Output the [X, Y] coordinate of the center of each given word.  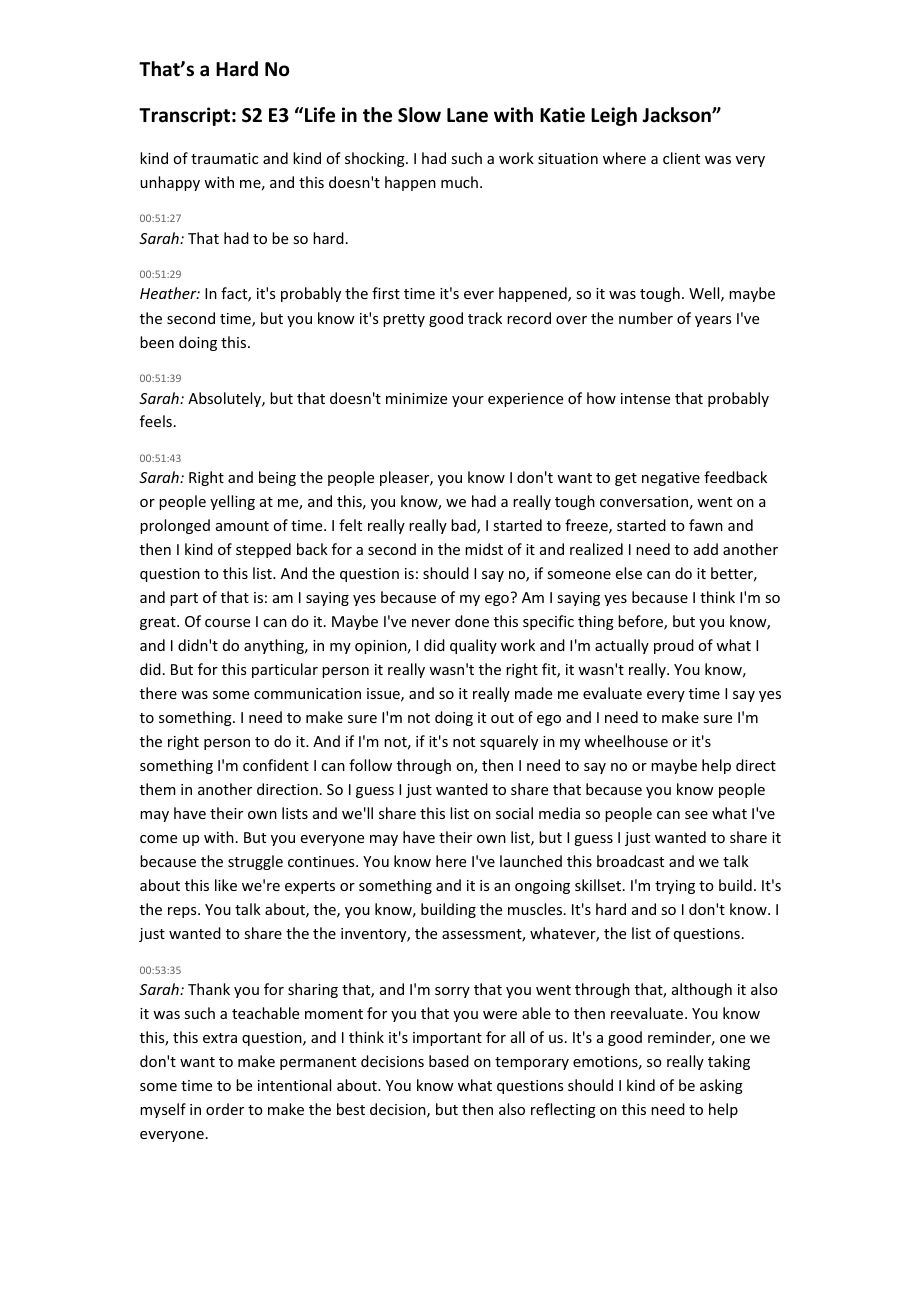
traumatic [224, 158]
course [227, 623]
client [681, 158]
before [641, 622]
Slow [419, 115]
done [472, 621]
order [225, 1109]
